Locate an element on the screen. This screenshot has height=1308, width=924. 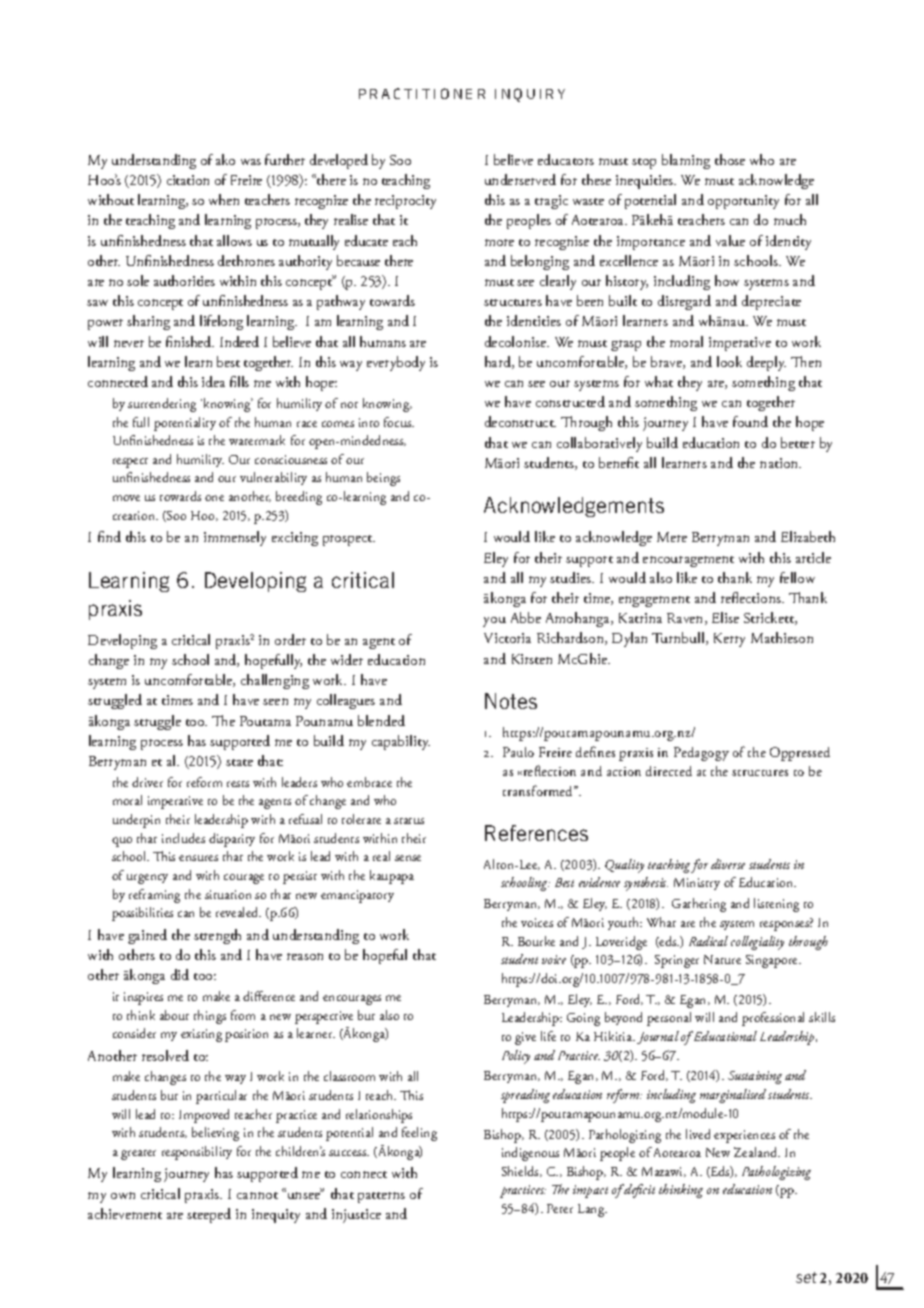
status is located at coordinates (409, 821).
